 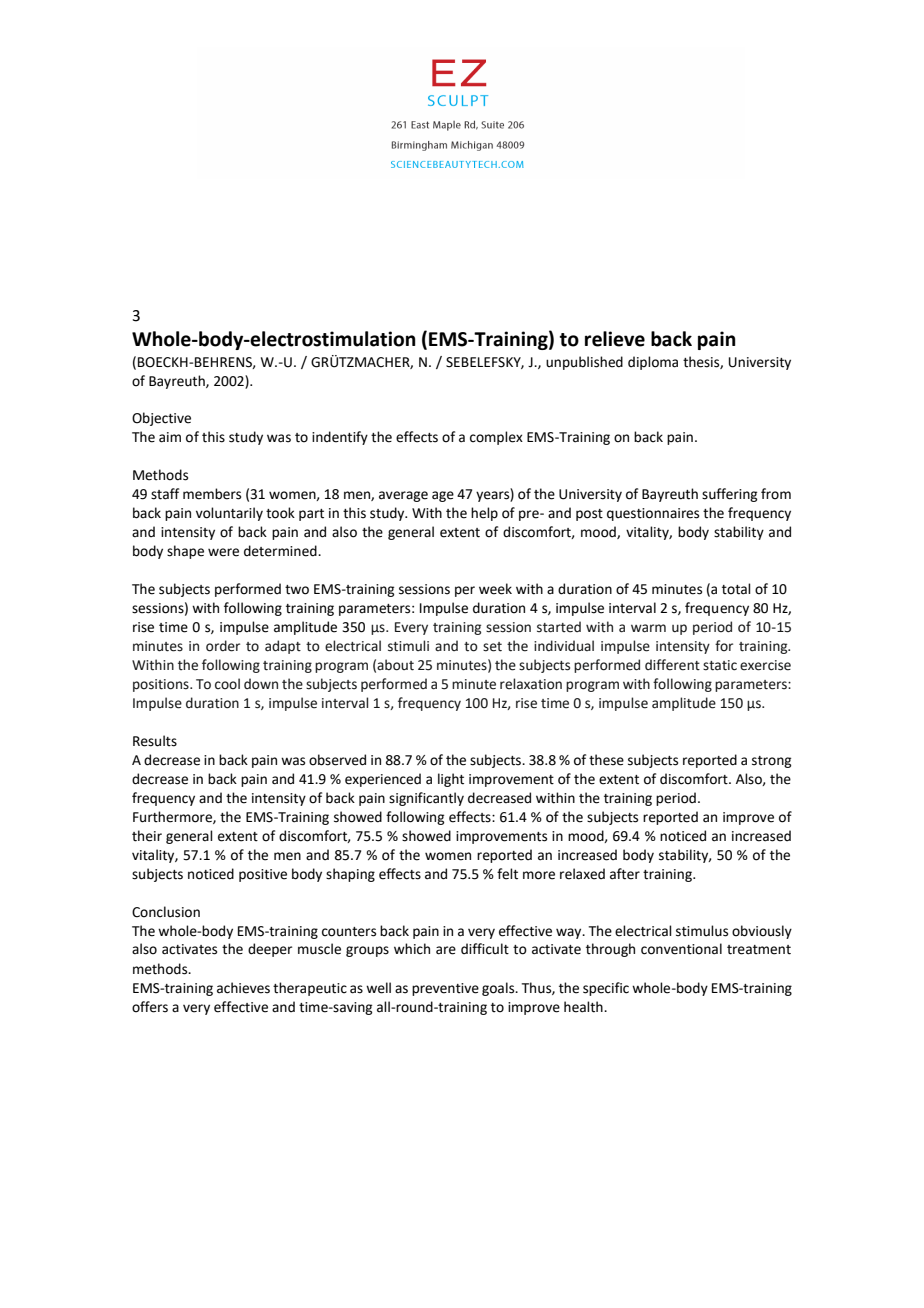 I want to click on diploma, so click(x=653, y=363).
